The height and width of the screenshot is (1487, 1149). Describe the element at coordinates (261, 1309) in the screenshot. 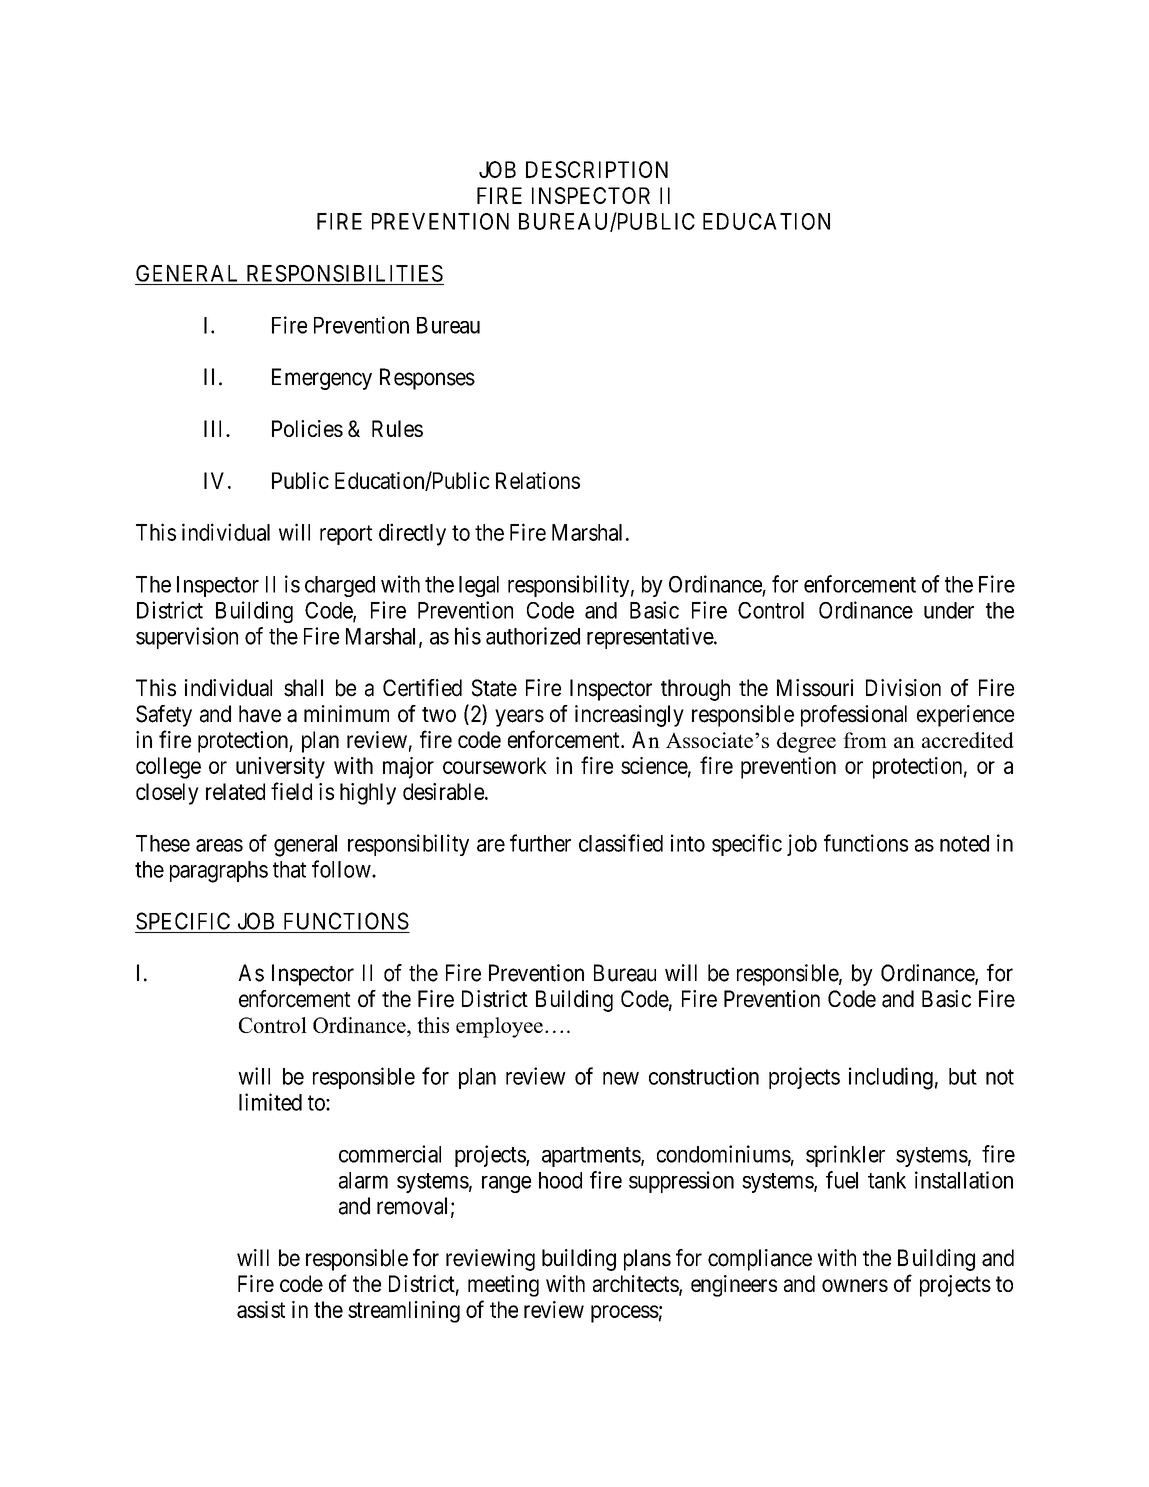

I see `assist` at that location.
